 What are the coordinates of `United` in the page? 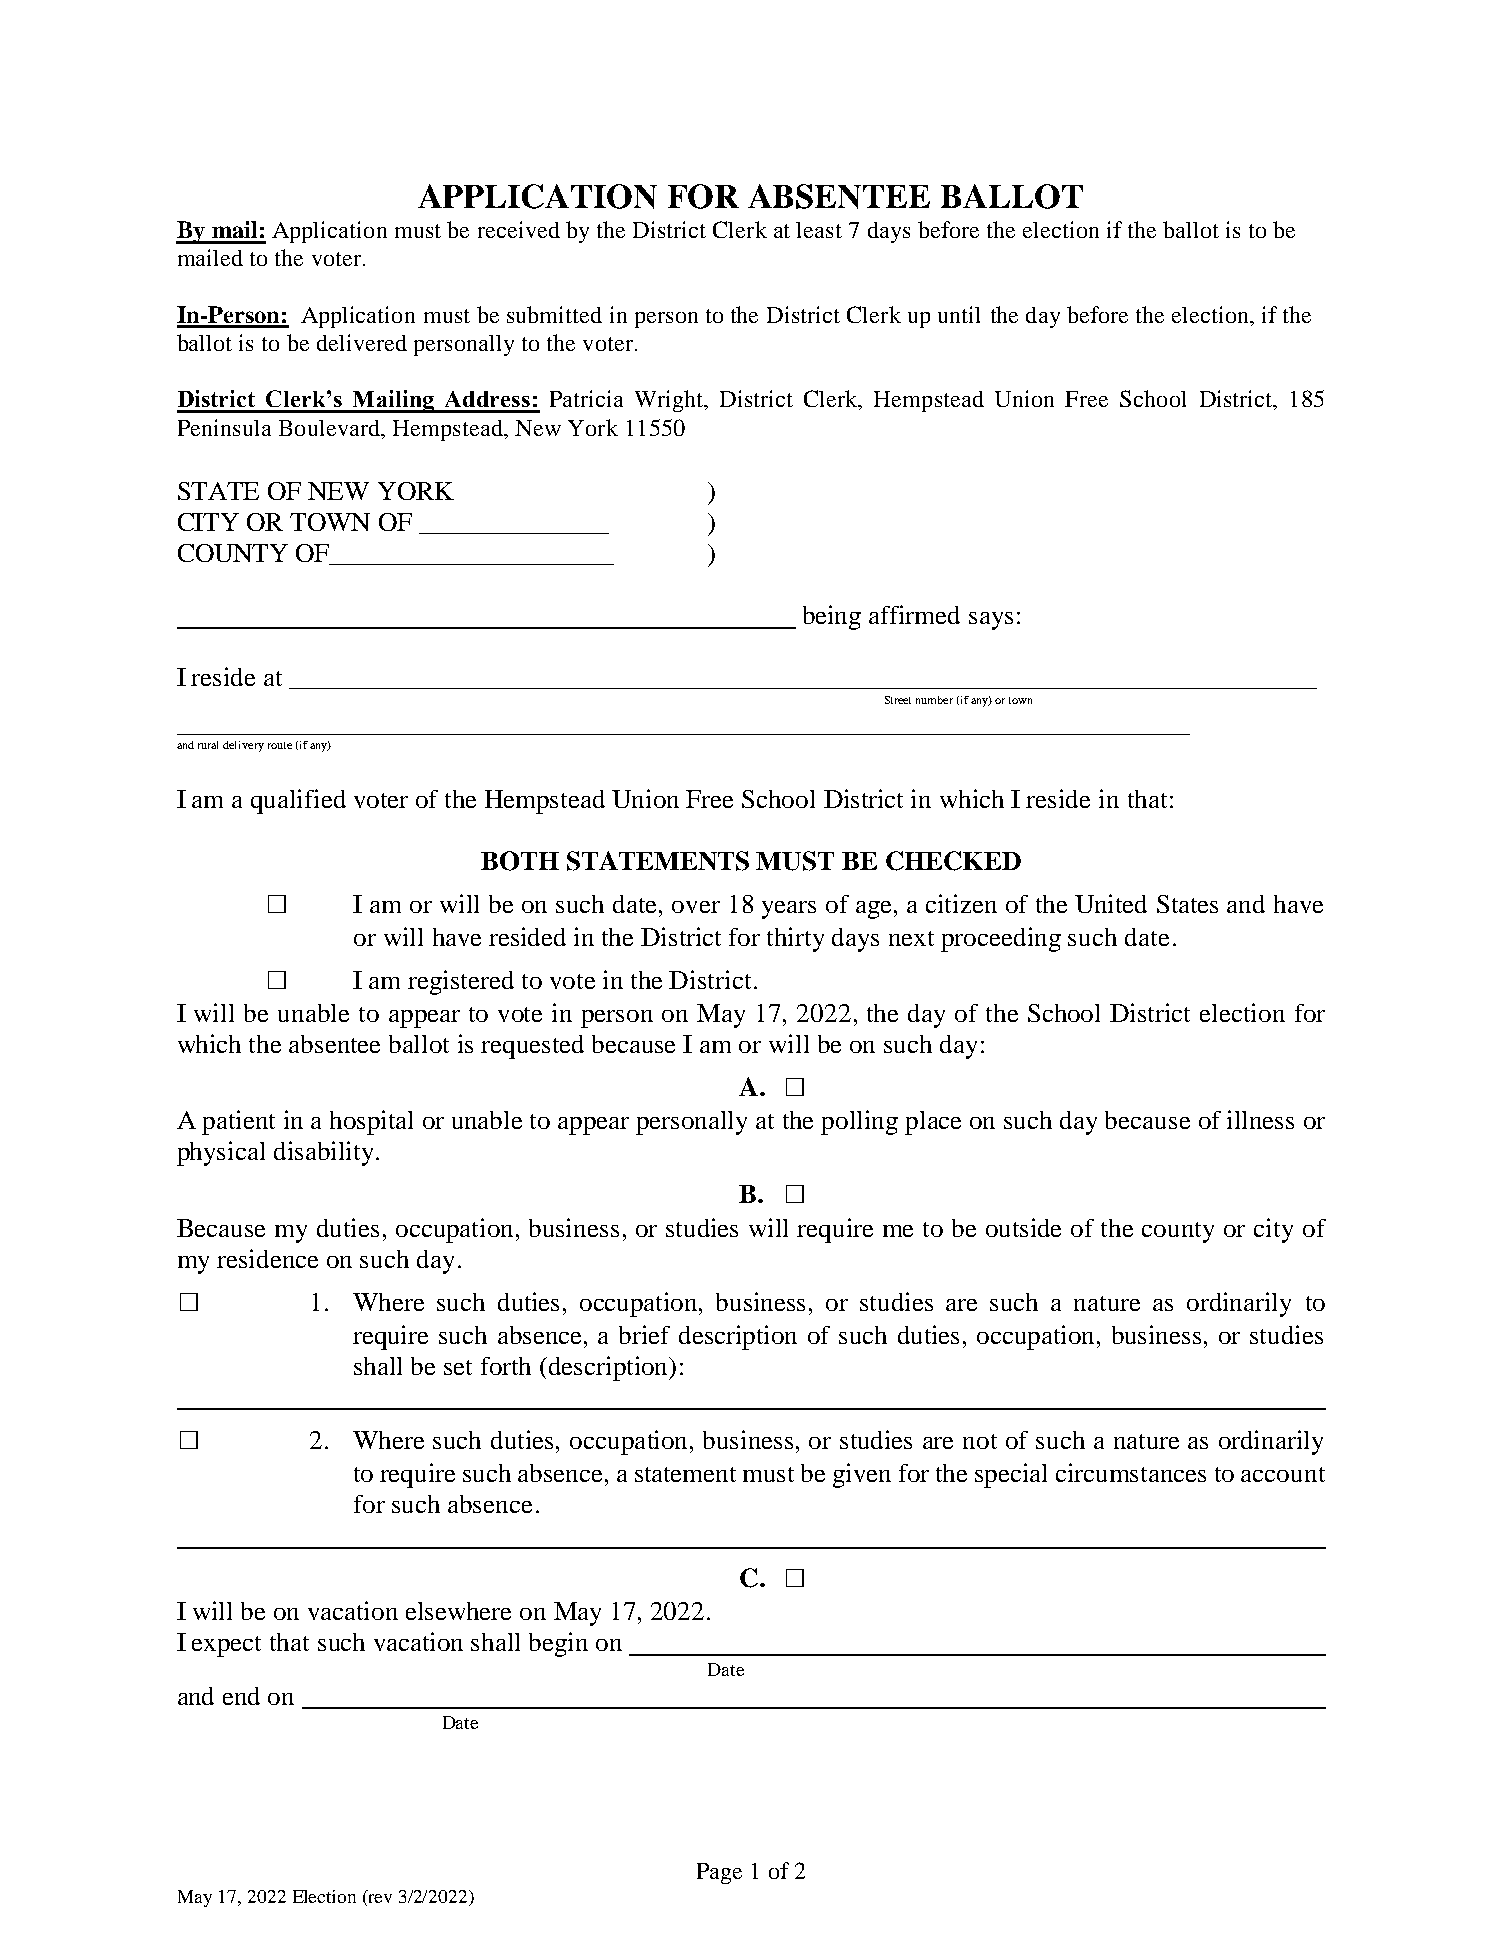 It's located at (1111, 903).
